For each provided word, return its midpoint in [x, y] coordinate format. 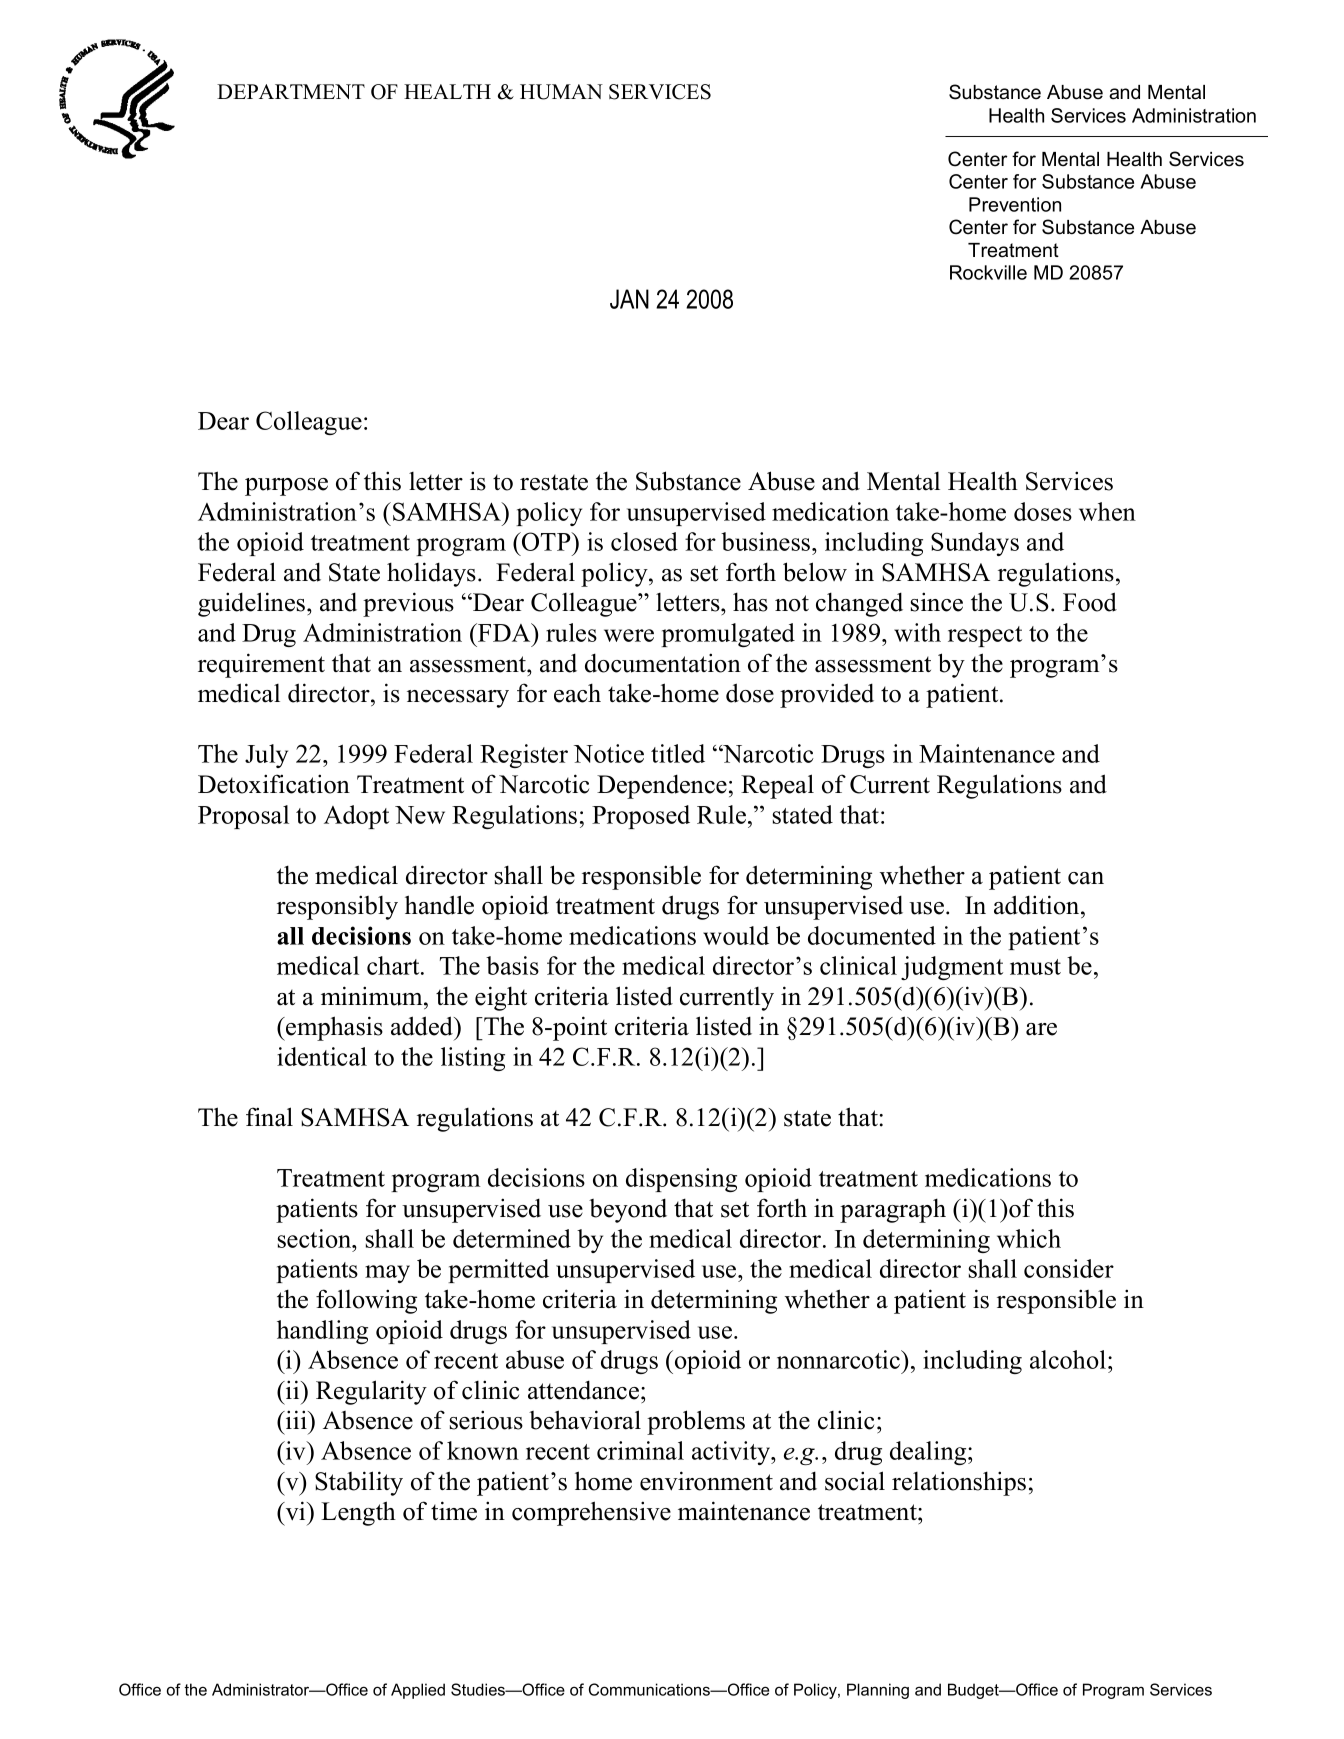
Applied [418, 1691]
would [736, 935]
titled [678, 753]
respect [985, 636]
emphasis [333, 1028]
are [1041, 1029]
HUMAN [561, 92]
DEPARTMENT [291, 91]
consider [1069, 1268]
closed [644, 541]
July [266, 756]
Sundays [975, 544]
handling [322, 1332]
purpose [286, 487]
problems [696, 1422]
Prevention [1015, 204]
